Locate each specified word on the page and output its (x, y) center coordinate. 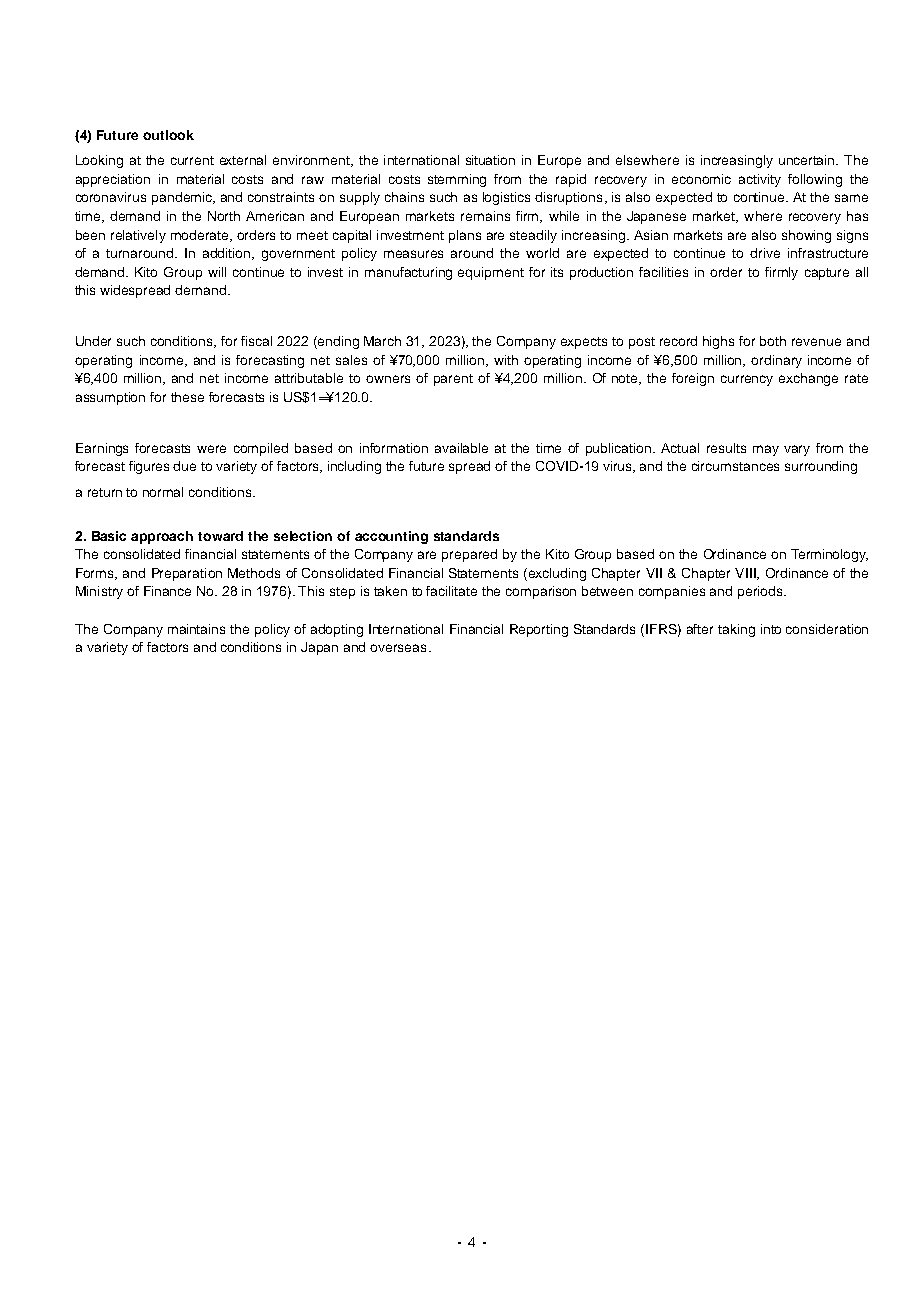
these (187, 397)
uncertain (808, 160)
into (771, 629)
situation (490, 160)
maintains (196, 629)
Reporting (539, 630)
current (192, 160)
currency (747, 380)
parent (453, 380)
